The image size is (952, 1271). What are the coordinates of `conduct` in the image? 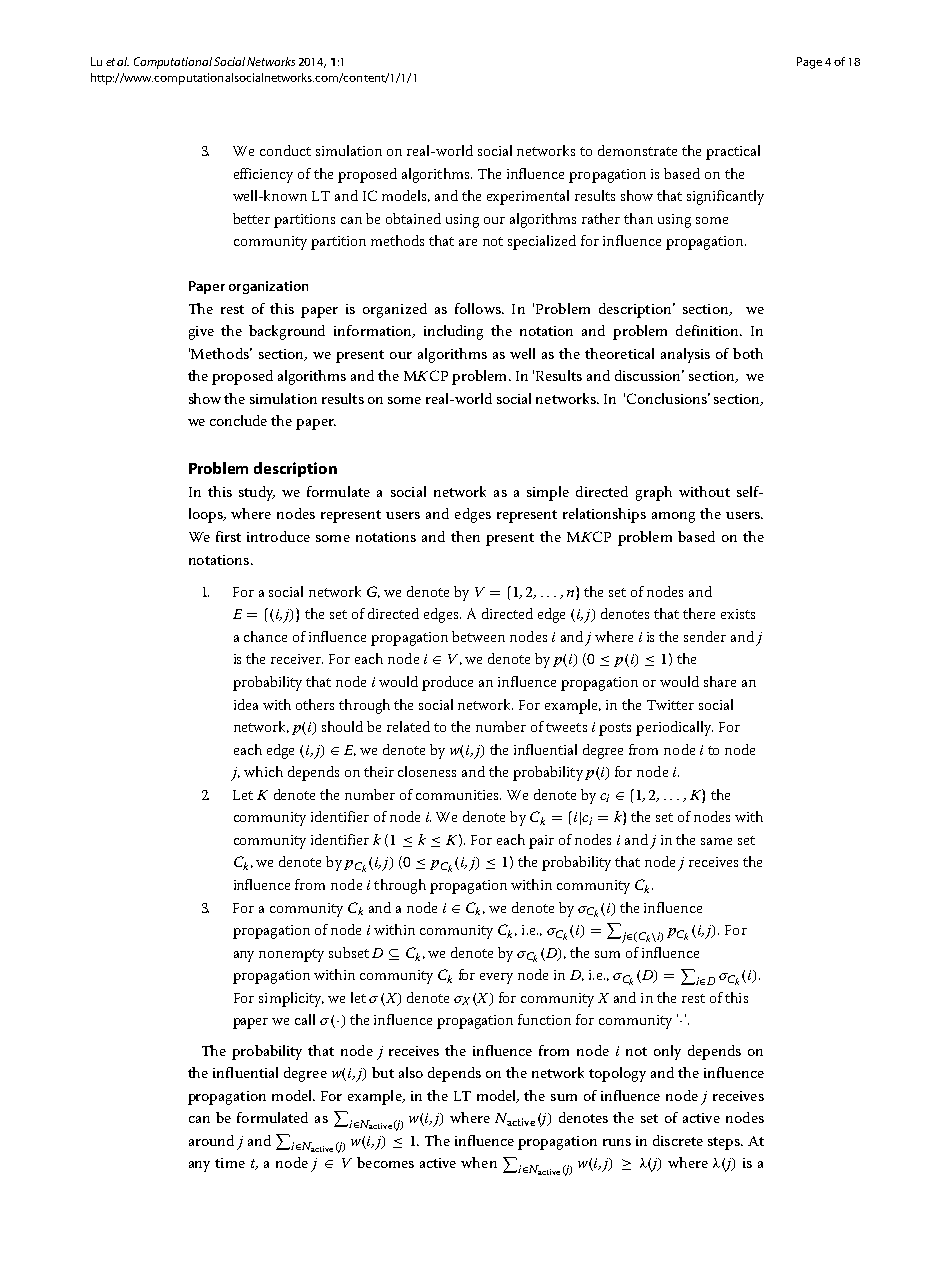 It's located at (285, 150).
